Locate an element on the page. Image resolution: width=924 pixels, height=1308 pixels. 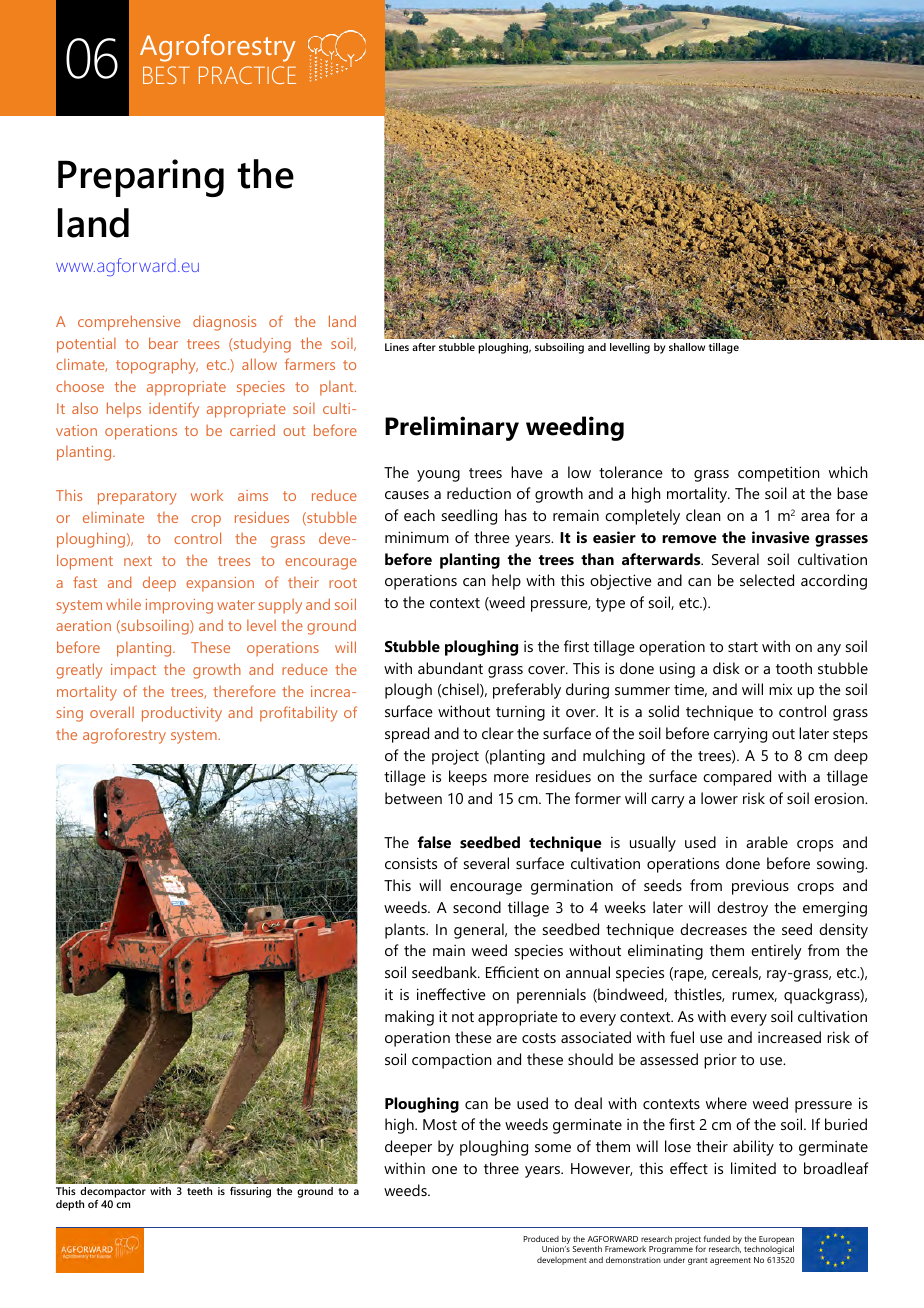
general is located at coordinates (480, 931).
